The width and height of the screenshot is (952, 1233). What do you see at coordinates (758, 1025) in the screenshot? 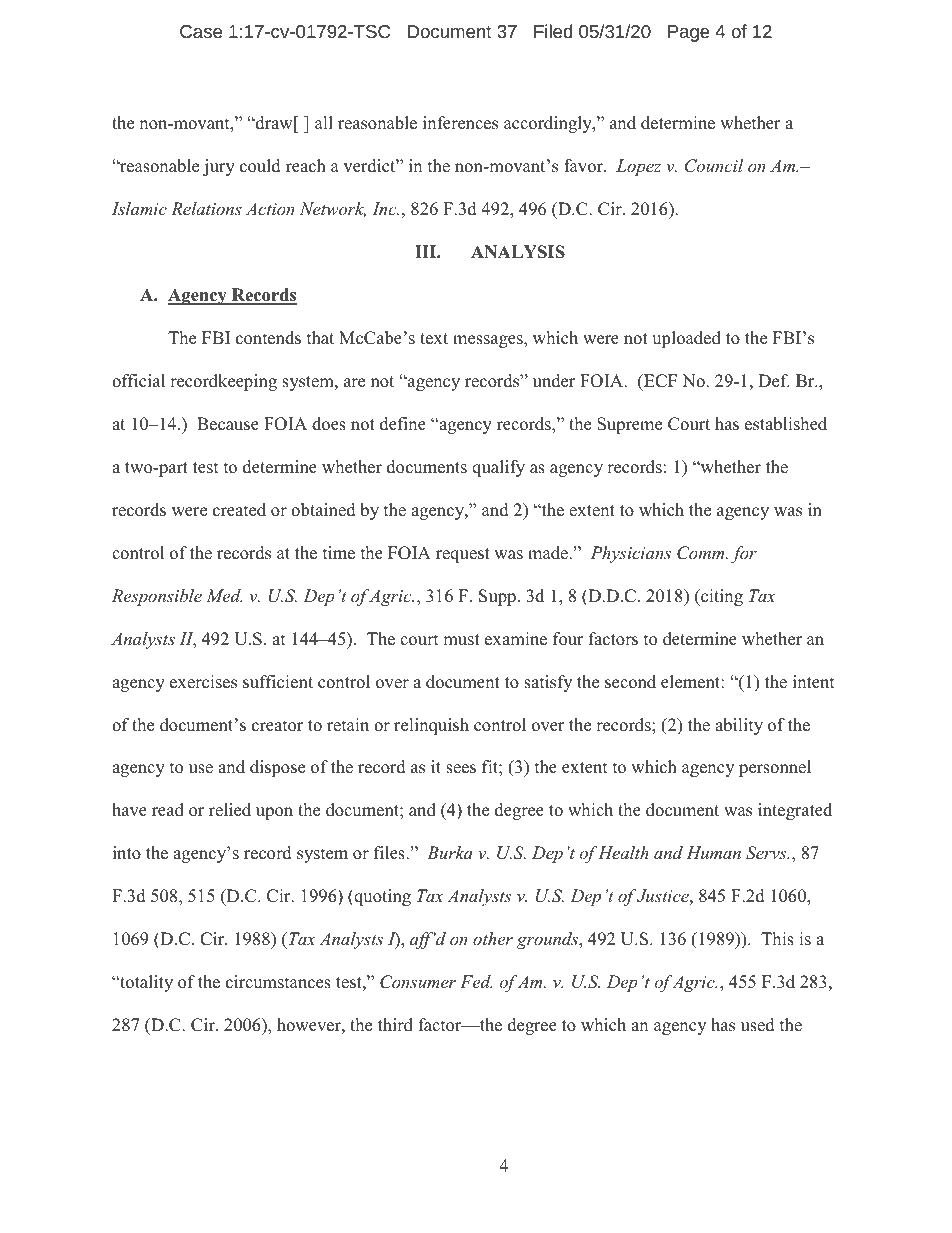
I see `used` at bounding box center [758, 1025].
